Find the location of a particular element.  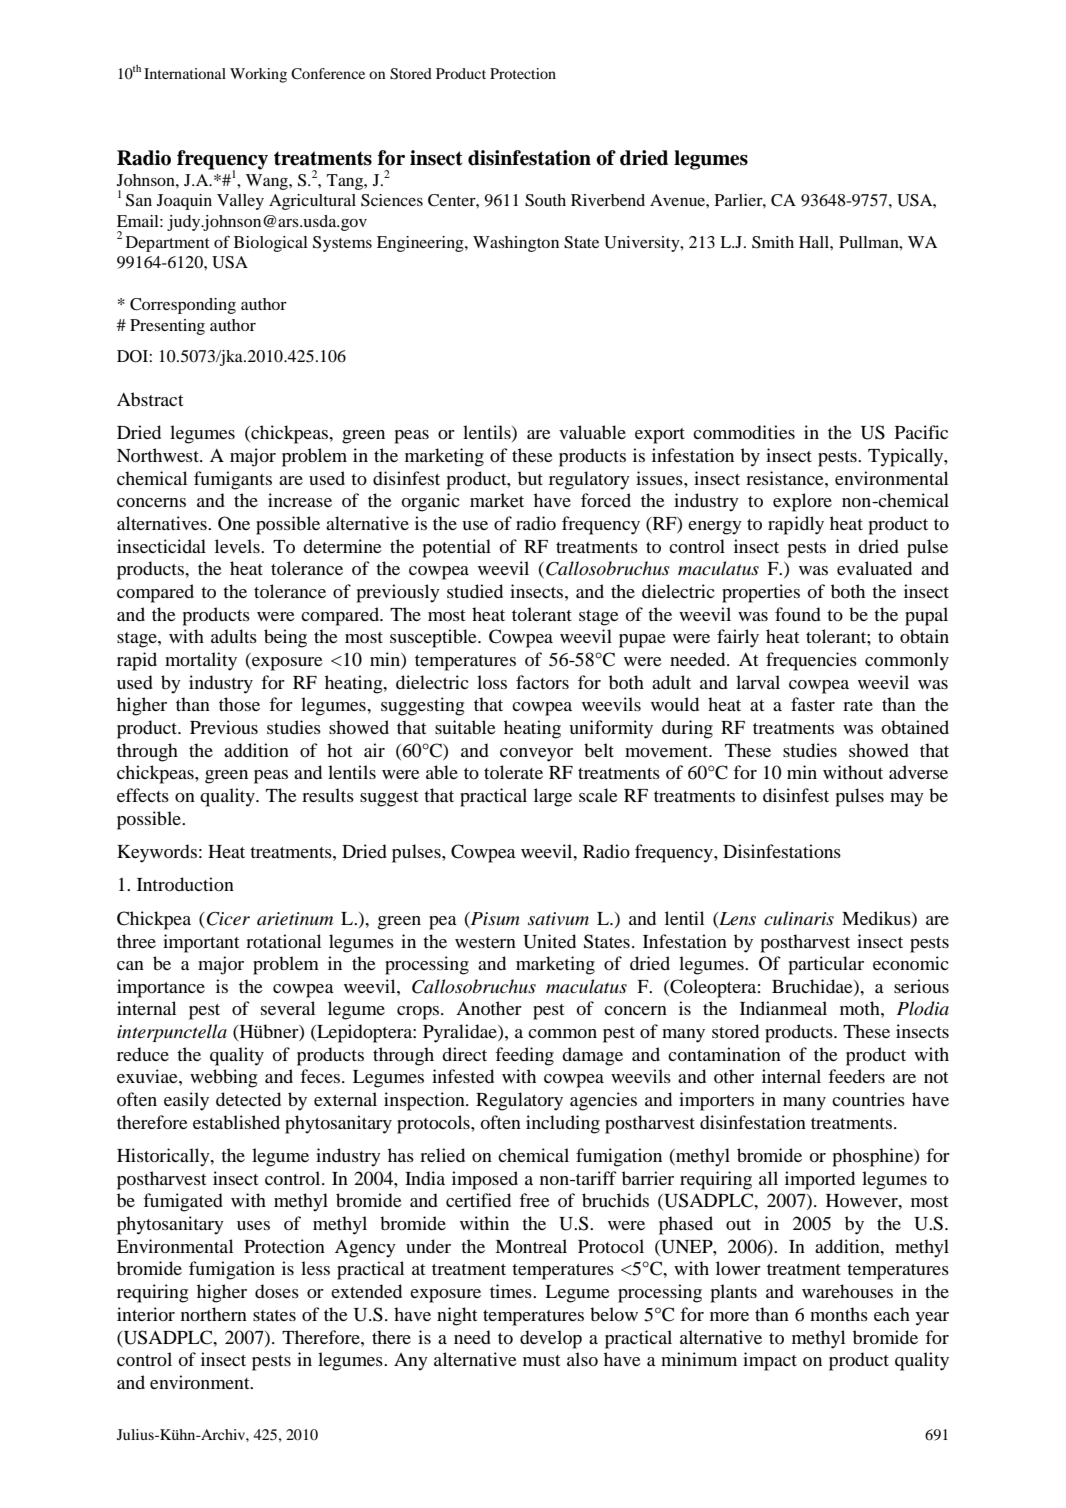

northern is located at coordinates (214, 1314).
